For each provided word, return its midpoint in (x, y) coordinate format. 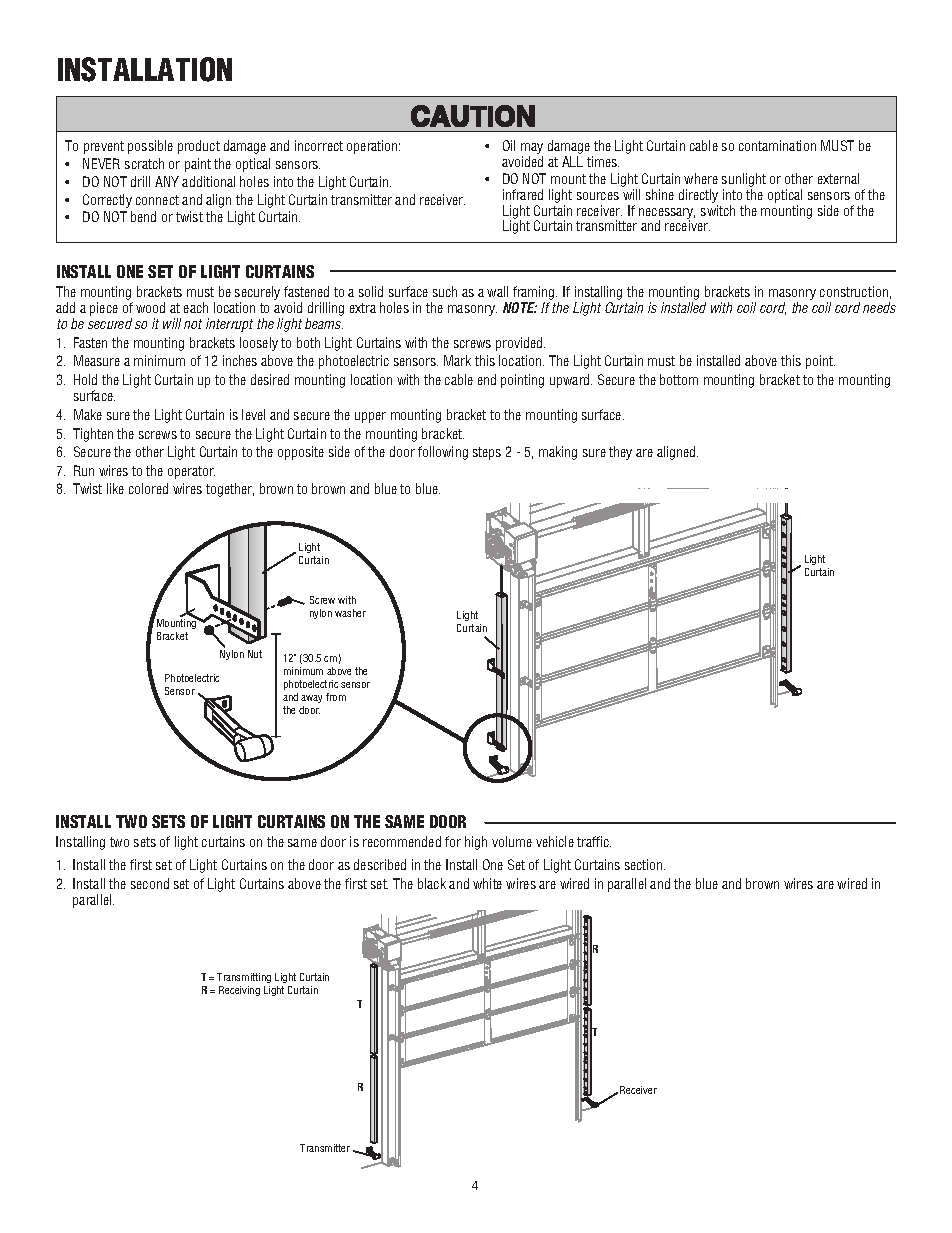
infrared (523, 194)
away (311, 699)
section (645, 864)
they (620, 453)
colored (148, 488)
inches (240, 360)
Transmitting (244, 978)
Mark (457, 360)
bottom (679, 379)
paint (198, 165)
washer (350, 613)
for (453, 841)
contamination (777, 145)
